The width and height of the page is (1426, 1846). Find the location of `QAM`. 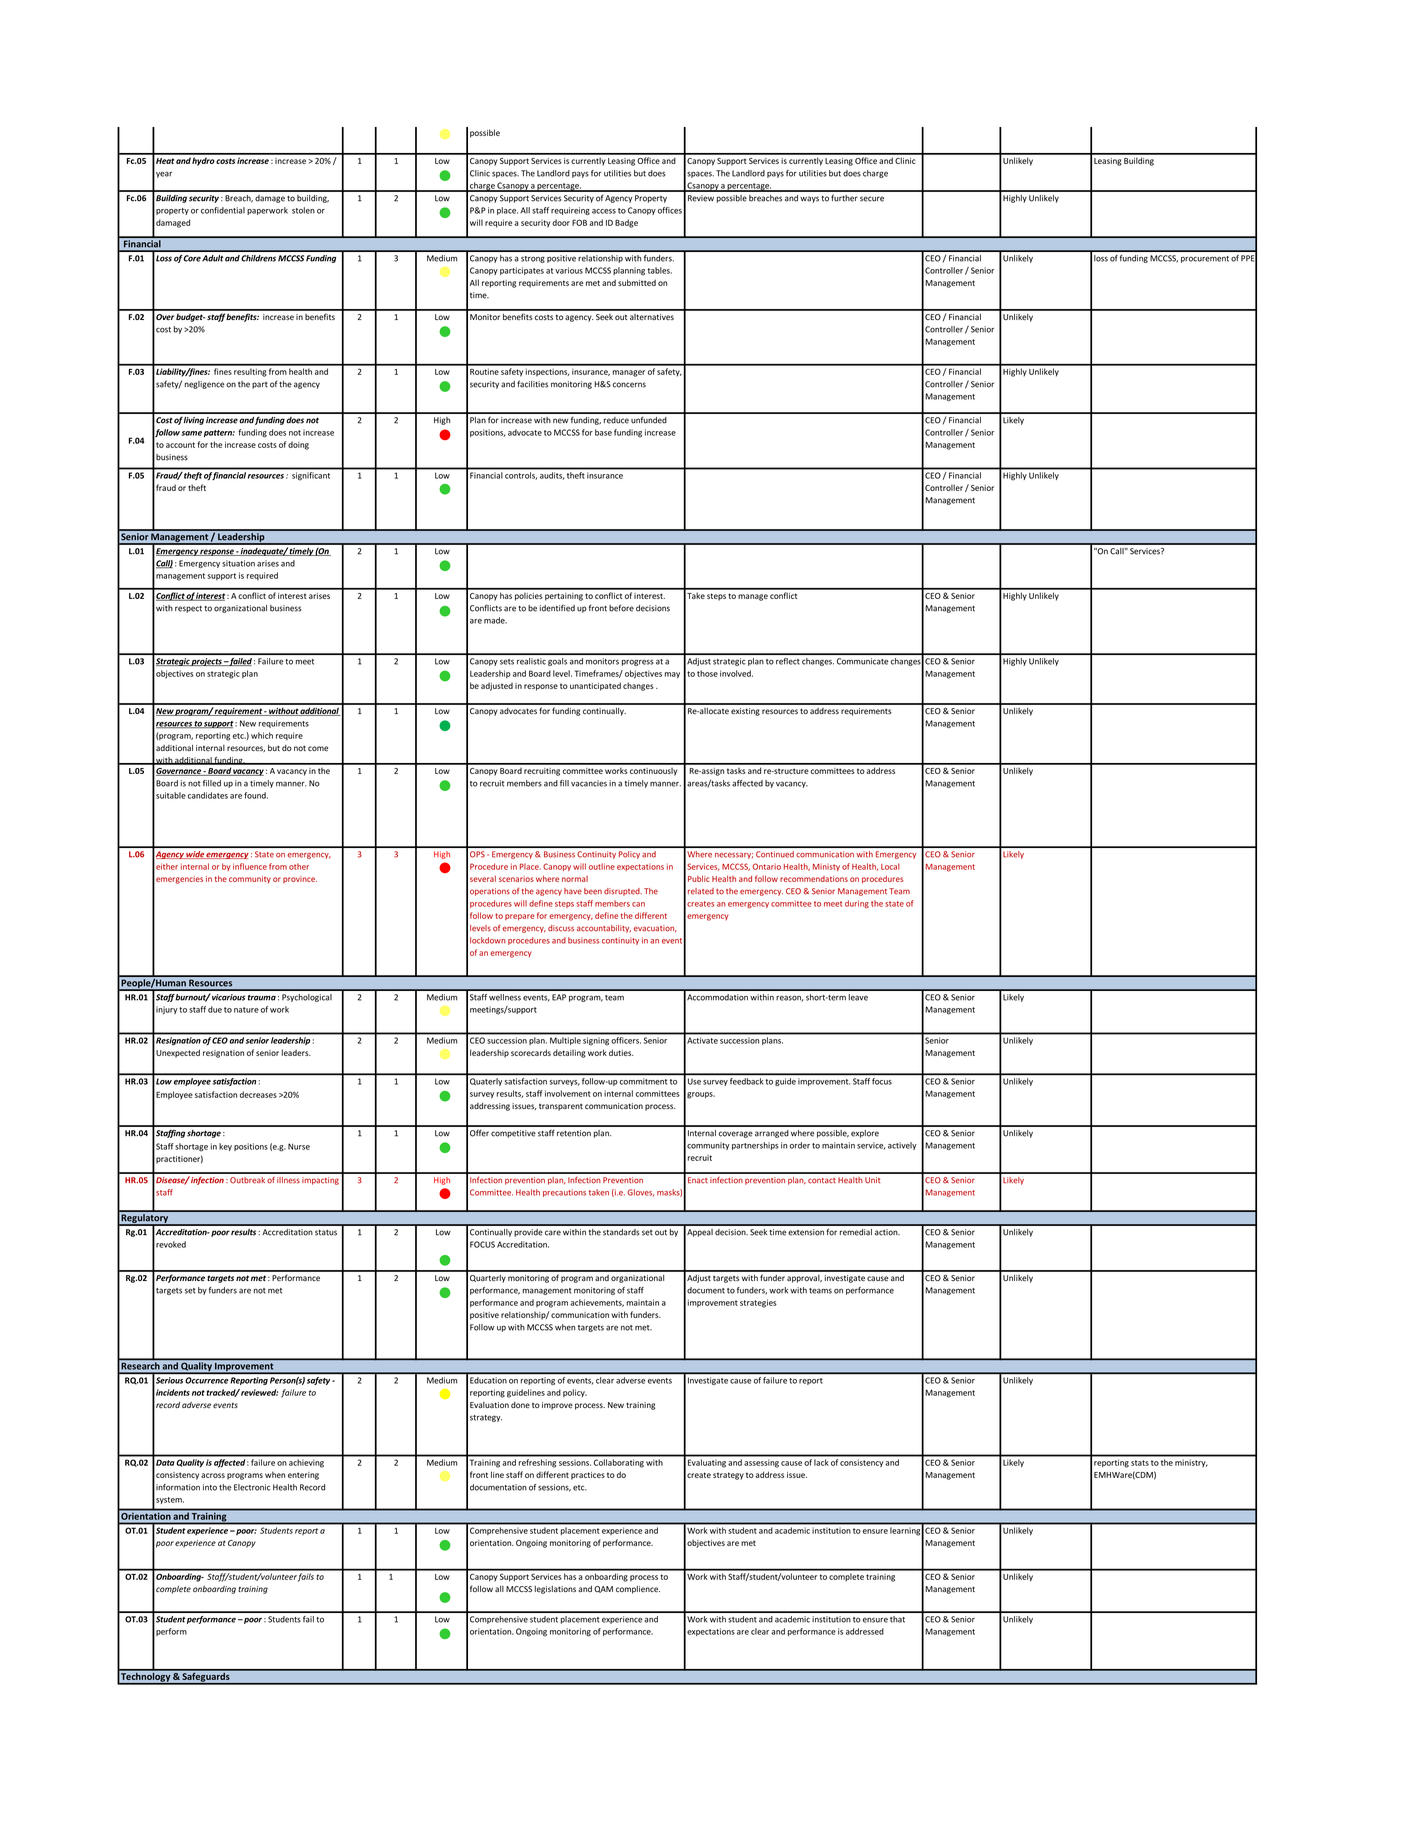

QAM is located at coordinates (603, 1589).
